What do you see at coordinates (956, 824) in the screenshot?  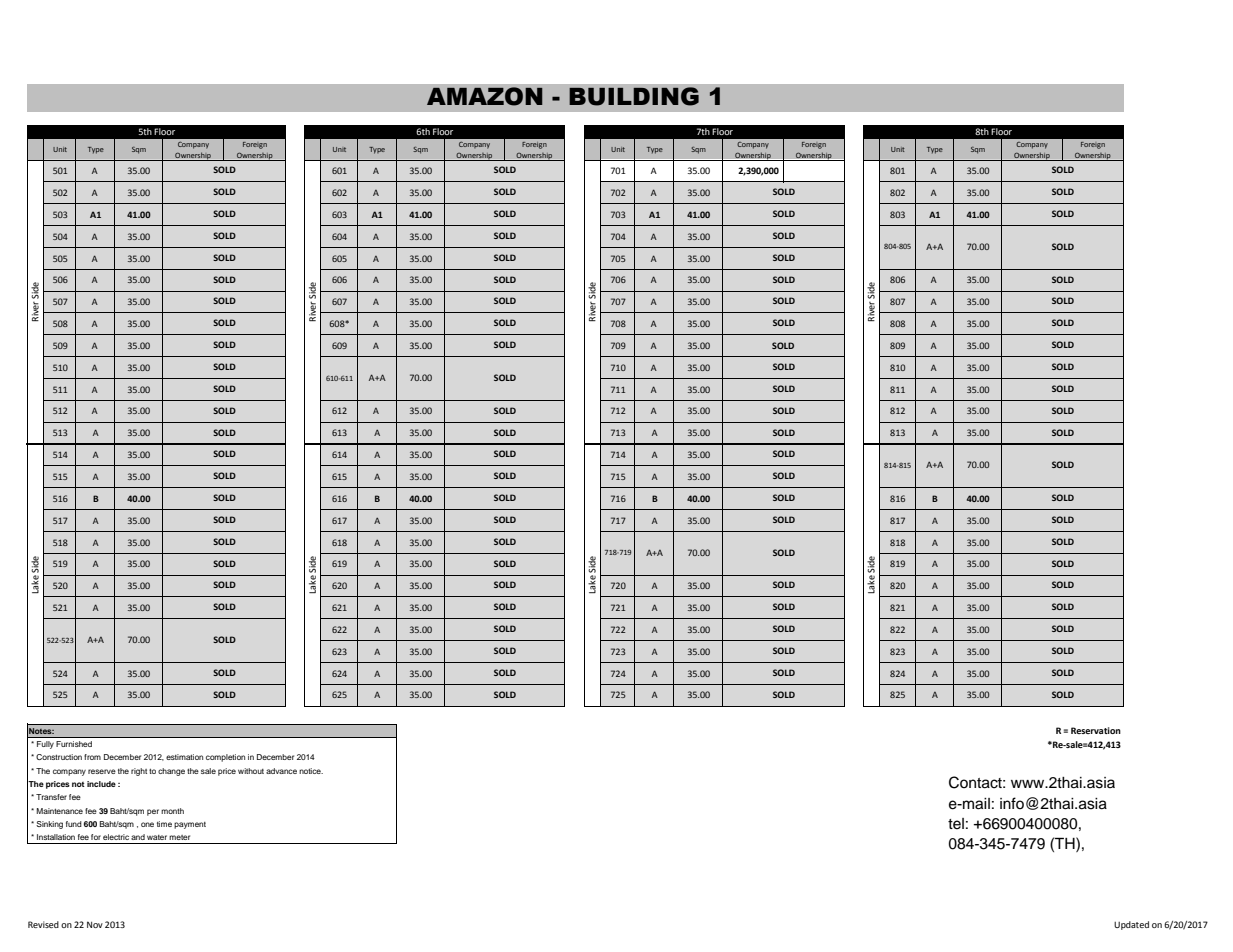 I see `tel` at bounding box center [956, 824].
